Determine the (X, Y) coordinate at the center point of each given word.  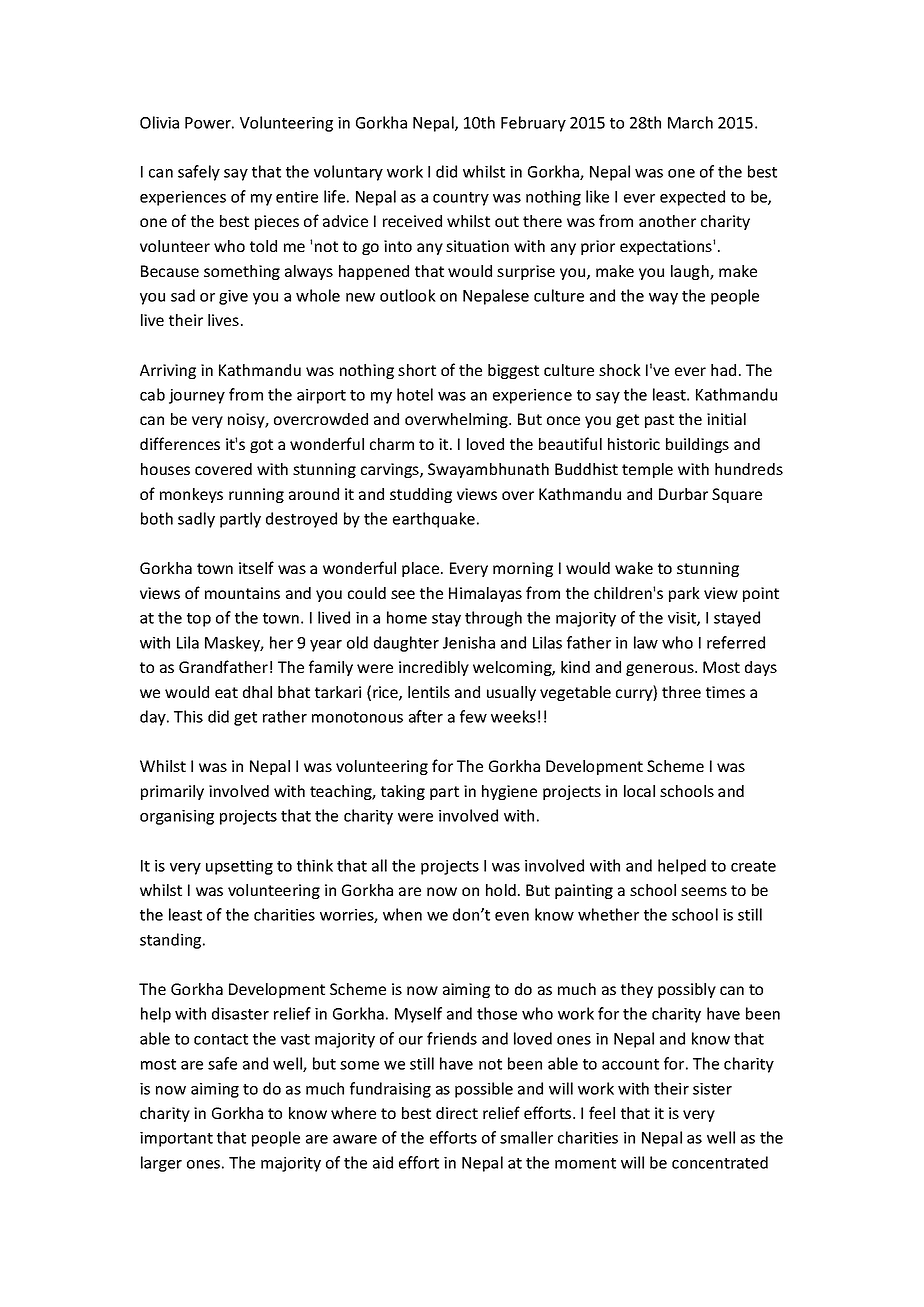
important (176, 1139)
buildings (697, 445)
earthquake (434, 520)
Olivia (159, 122)
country (461, 199)
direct (457, 1113)
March (690, 122)
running (256, 495)
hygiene (509, 792)
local (639, 791)
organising (177, 817)
